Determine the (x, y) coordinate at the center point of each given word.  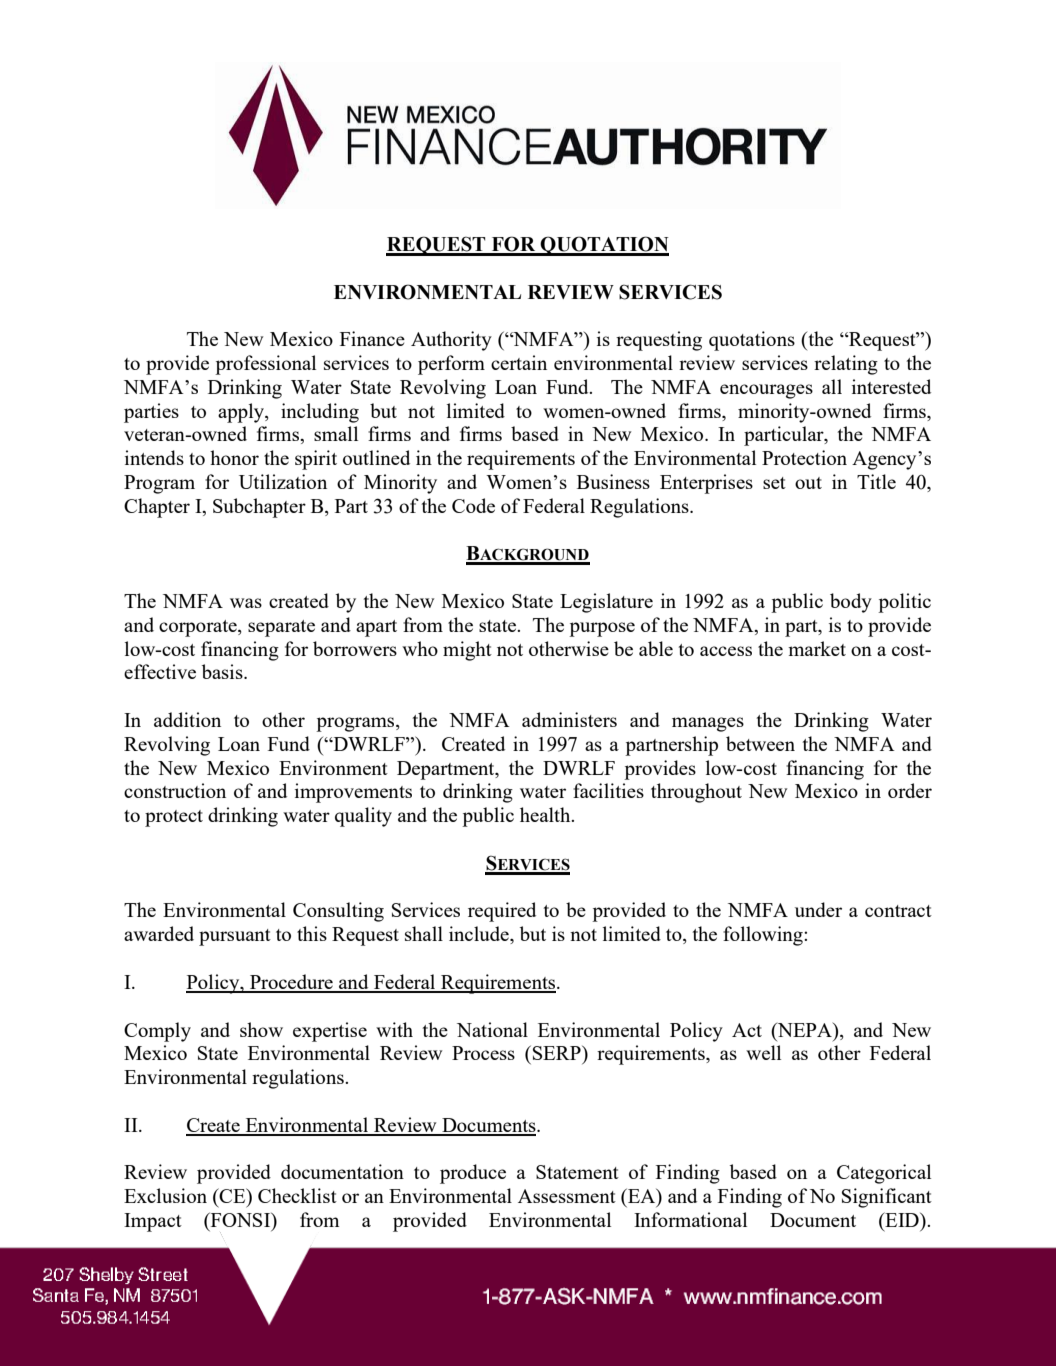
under (818, 909)
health (546, 814)
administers (569, 719)
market (817, 648)
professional (265, 365)
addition (187, 719)
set (774, 483)
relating (846, 365)
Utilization (283, 481)
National (492, 1029)
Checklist (297, 1195)
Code (473, 505)
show (261, 1029)
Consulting (338, 912)
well (763, 1052)
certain (519, 362)
